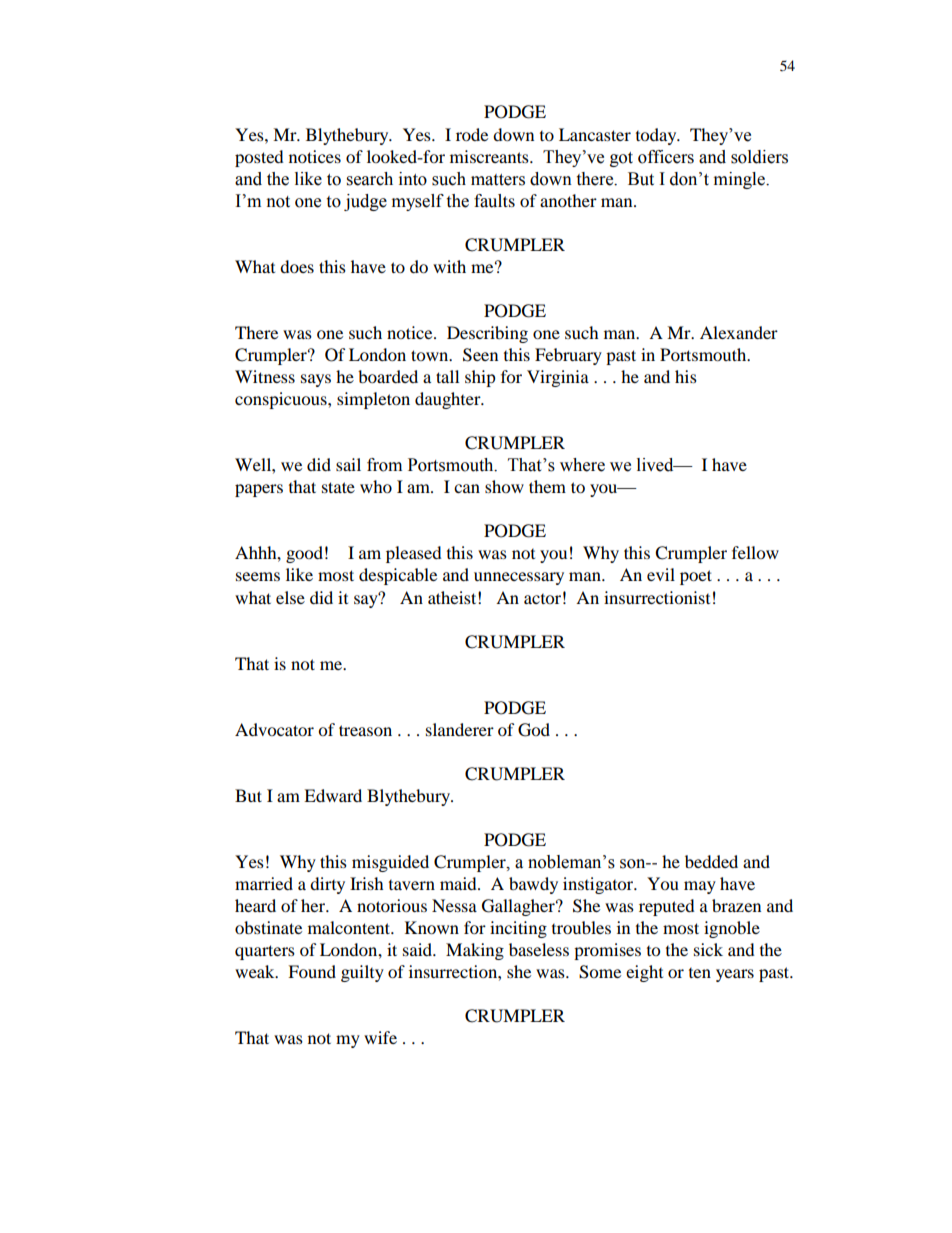  What do you see at coordinates (312, 971) in the image?
I see `Found` at bounding box center [312, 971].
